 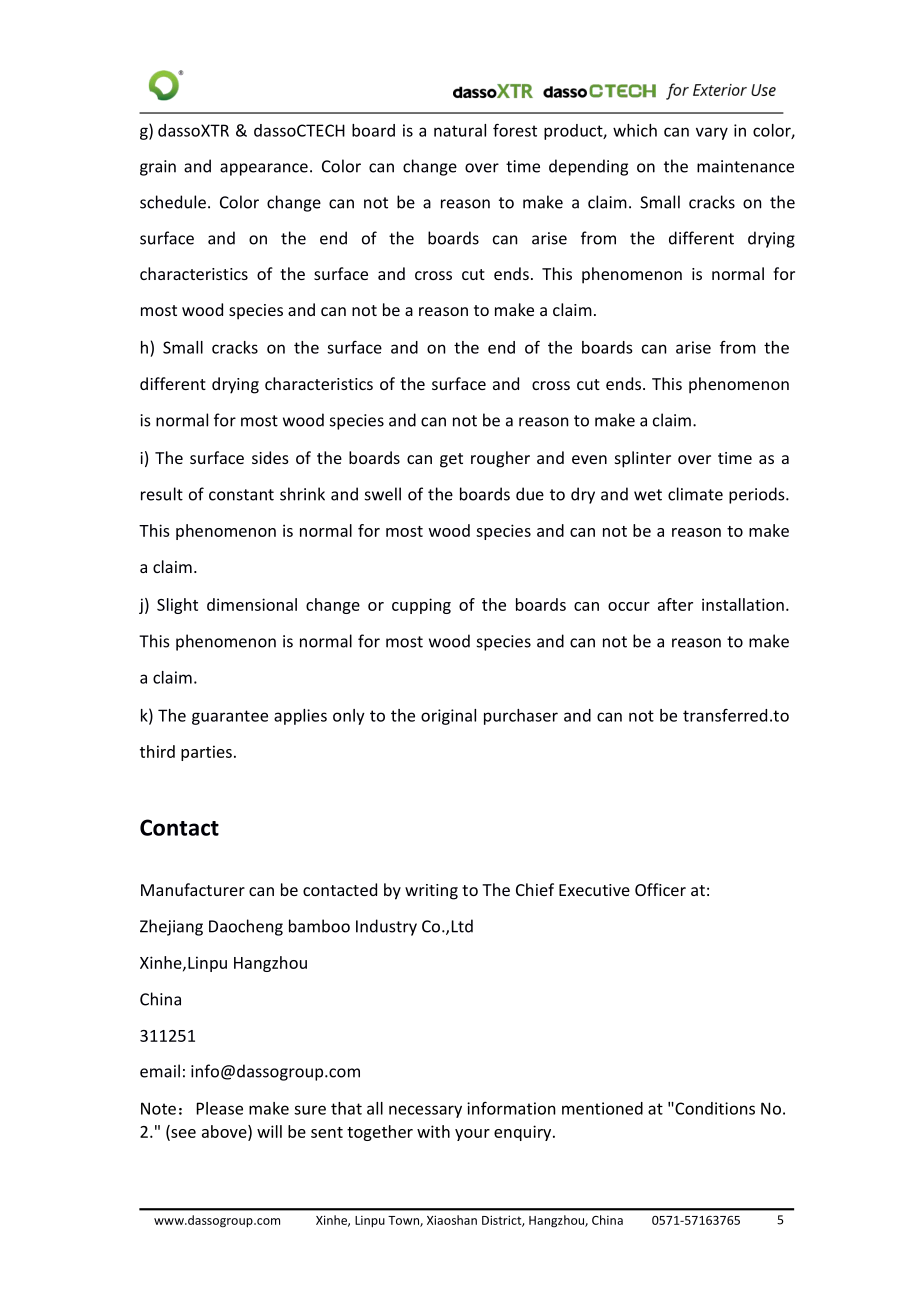 What do you see at coordinates (225, 1132) in the image?
I see `above` at bounding box center [225, 1132].
